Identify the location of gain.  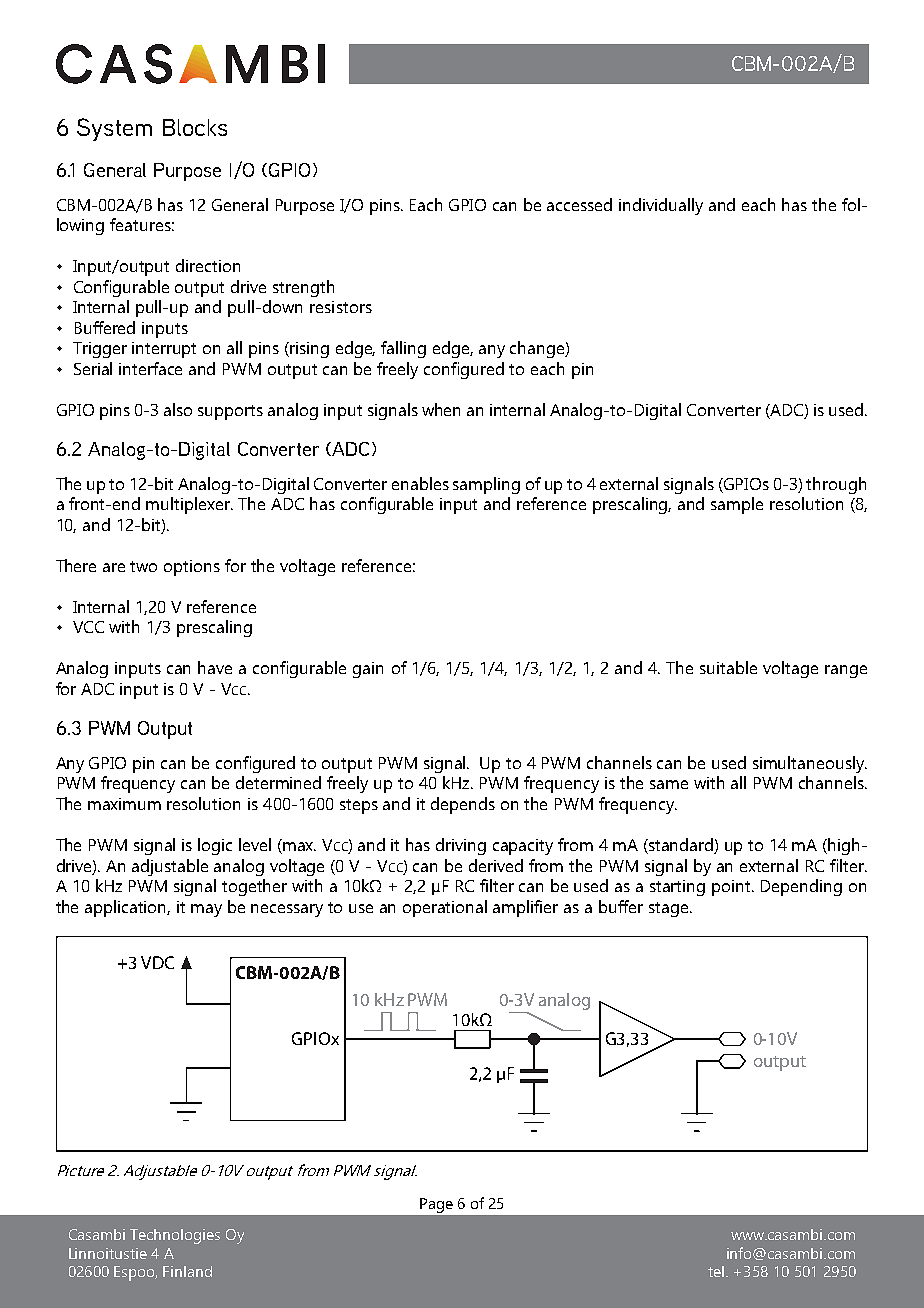
(368, 670).
